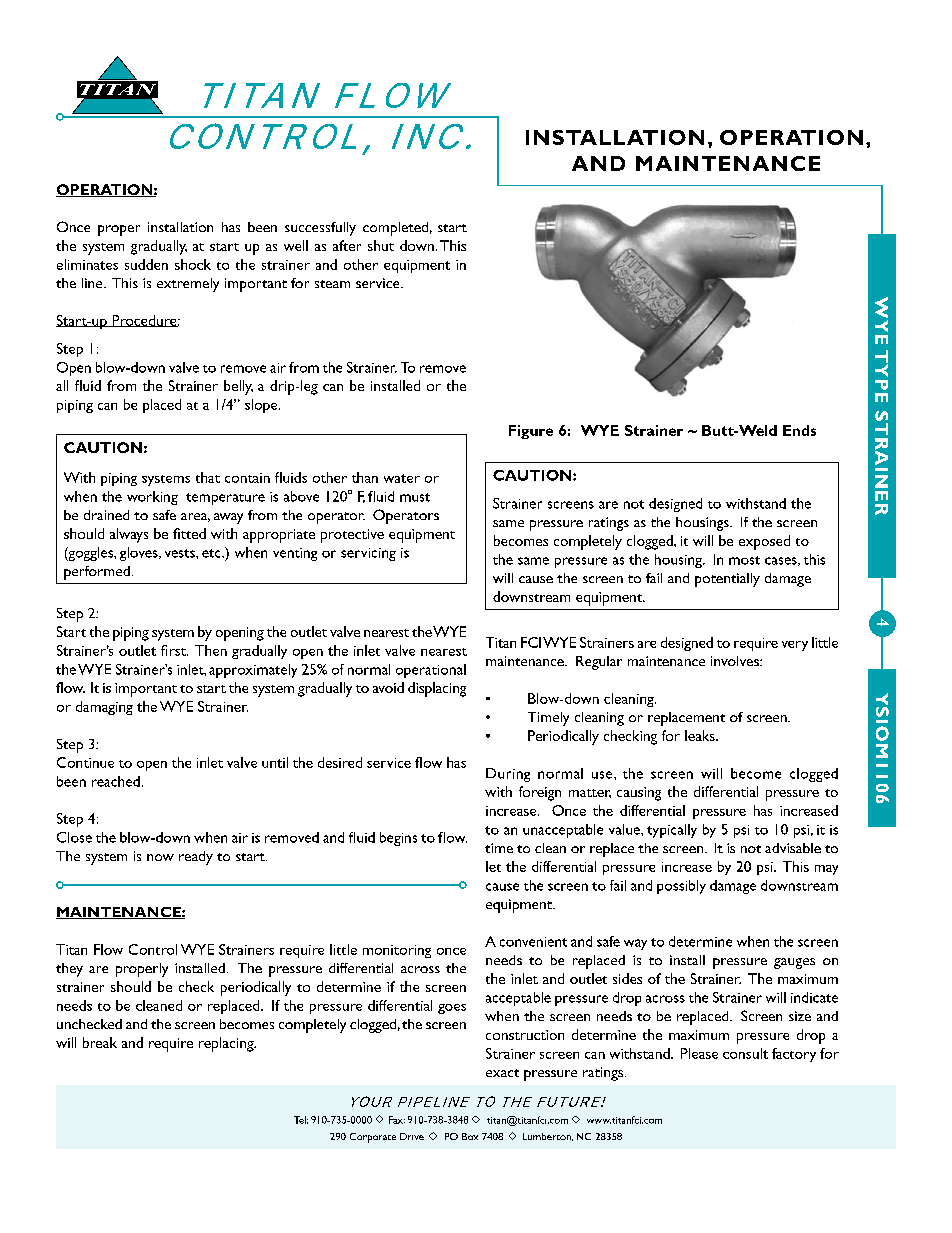  Describe the element at coordinates (208, 477) in the document. I see `that` at that location.
